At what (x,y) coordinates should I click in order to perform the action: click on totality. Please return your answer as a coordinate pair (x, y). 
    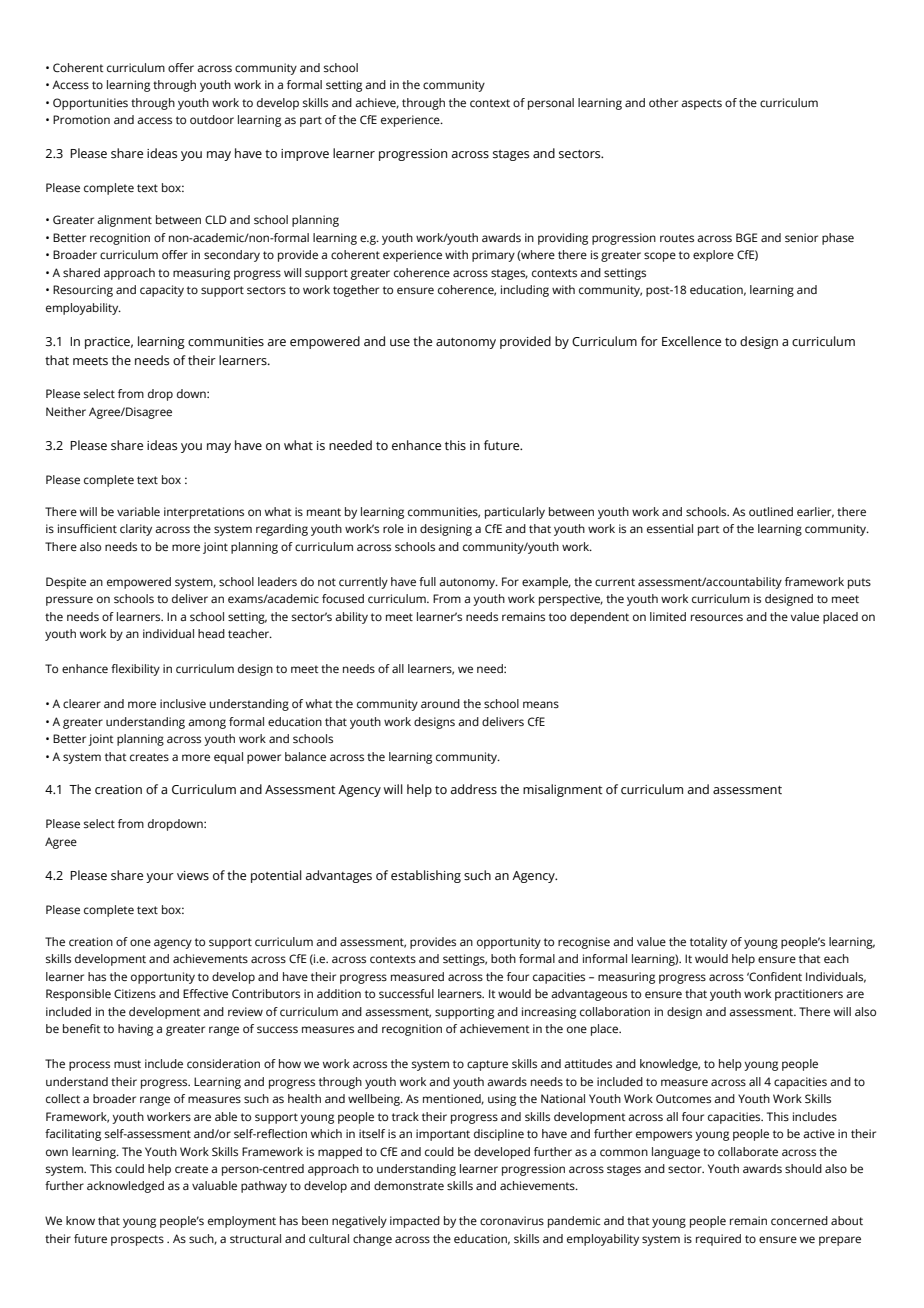
    Looking at the image, I should click on (708, 943).
